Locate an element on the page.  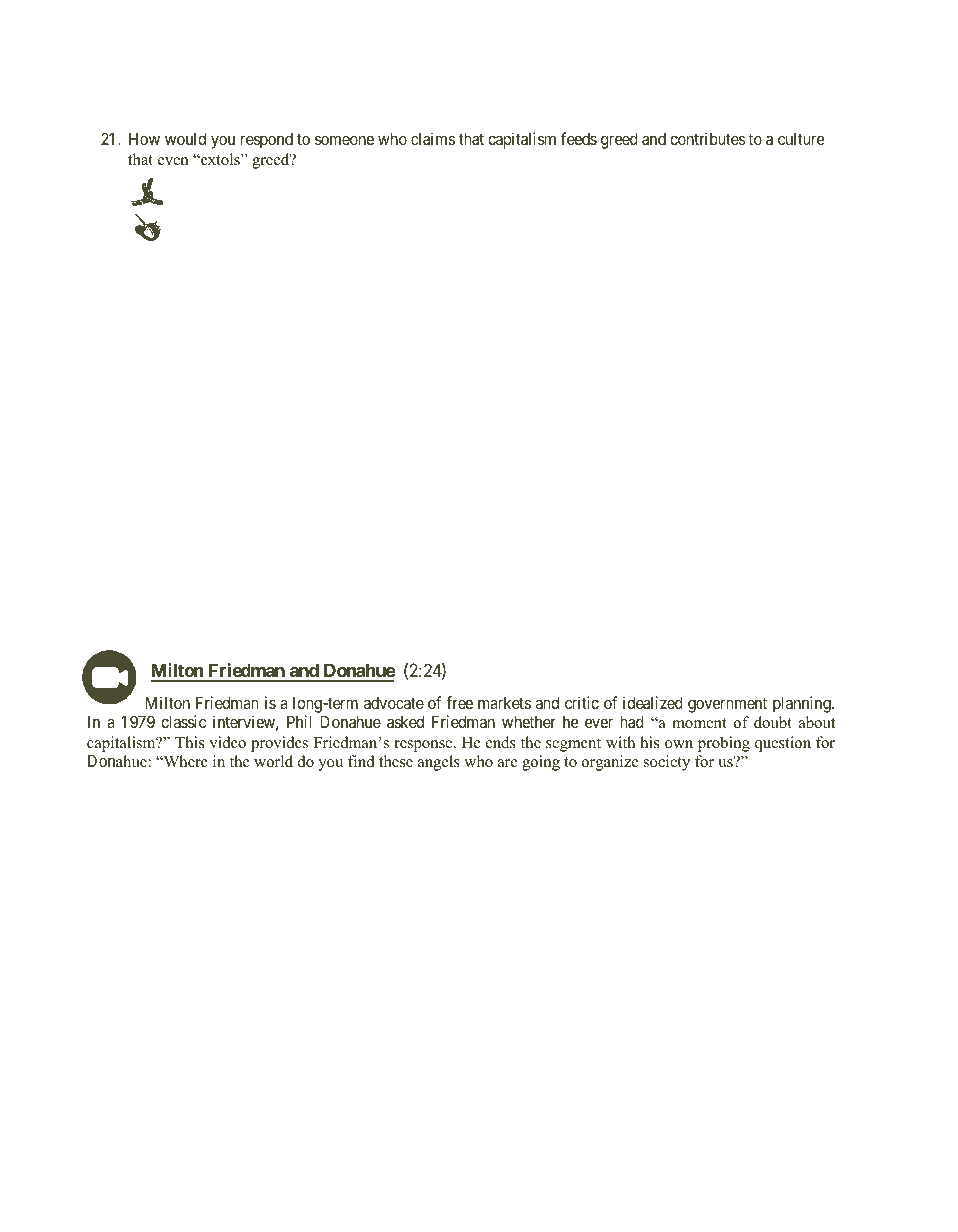
video is located at coordinates (227, 742).
